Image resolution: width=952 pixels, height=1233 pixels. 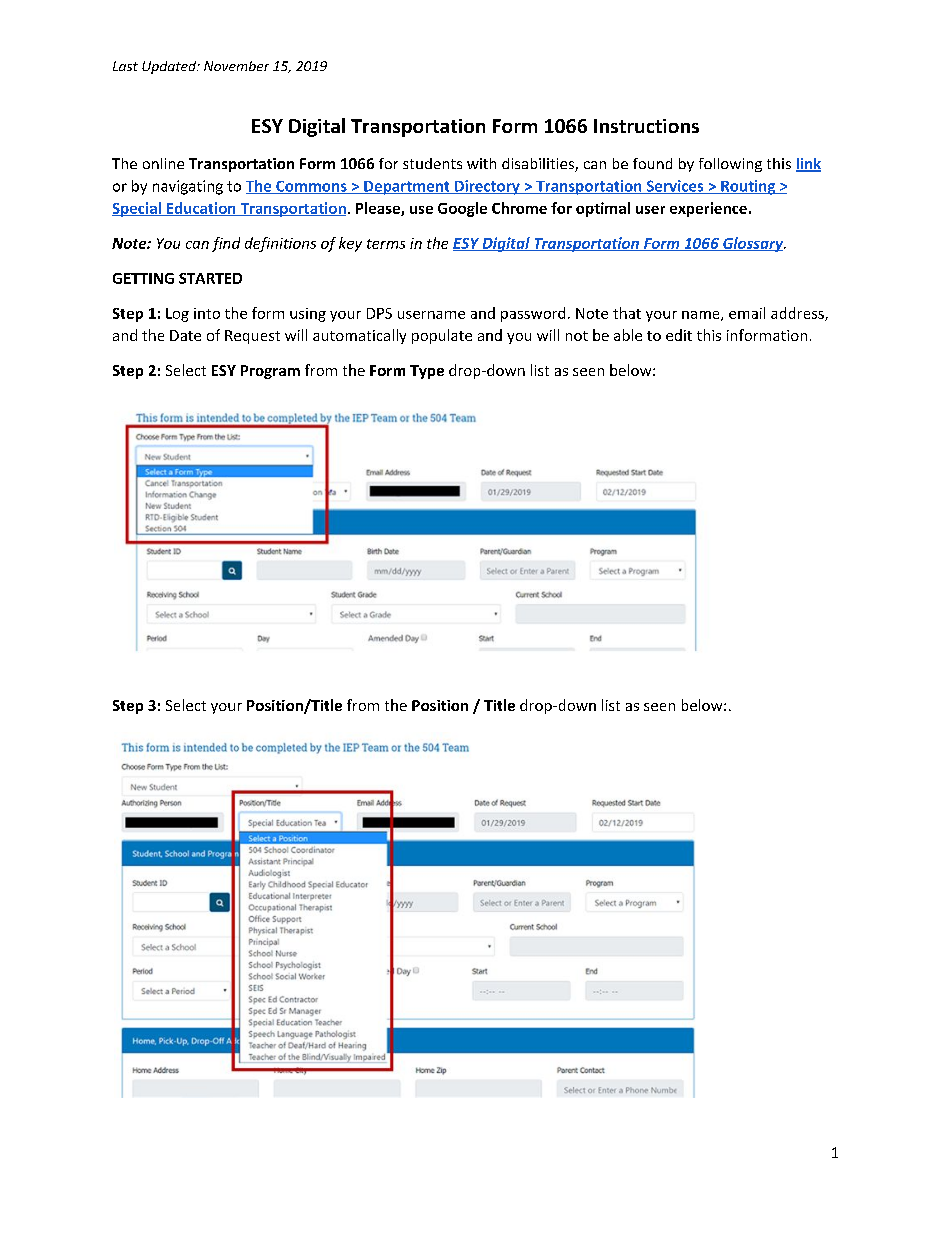 What do you see at coordinates (270, 372) in the screenshot?
I see `Program` at bounding box center [270, 372].
